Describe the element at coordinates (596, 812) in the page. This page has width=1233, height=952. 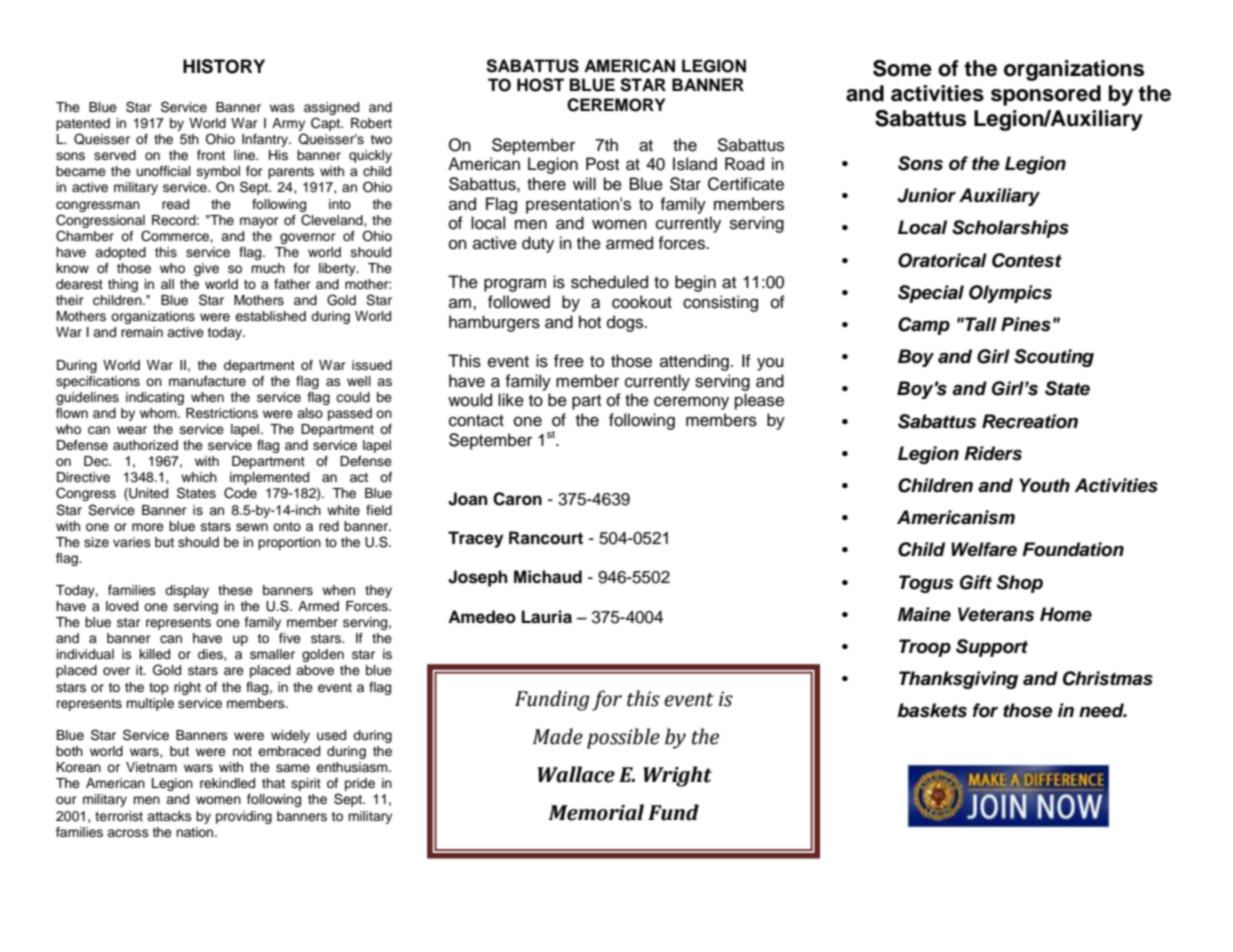
I see `Memorial` at that location.
